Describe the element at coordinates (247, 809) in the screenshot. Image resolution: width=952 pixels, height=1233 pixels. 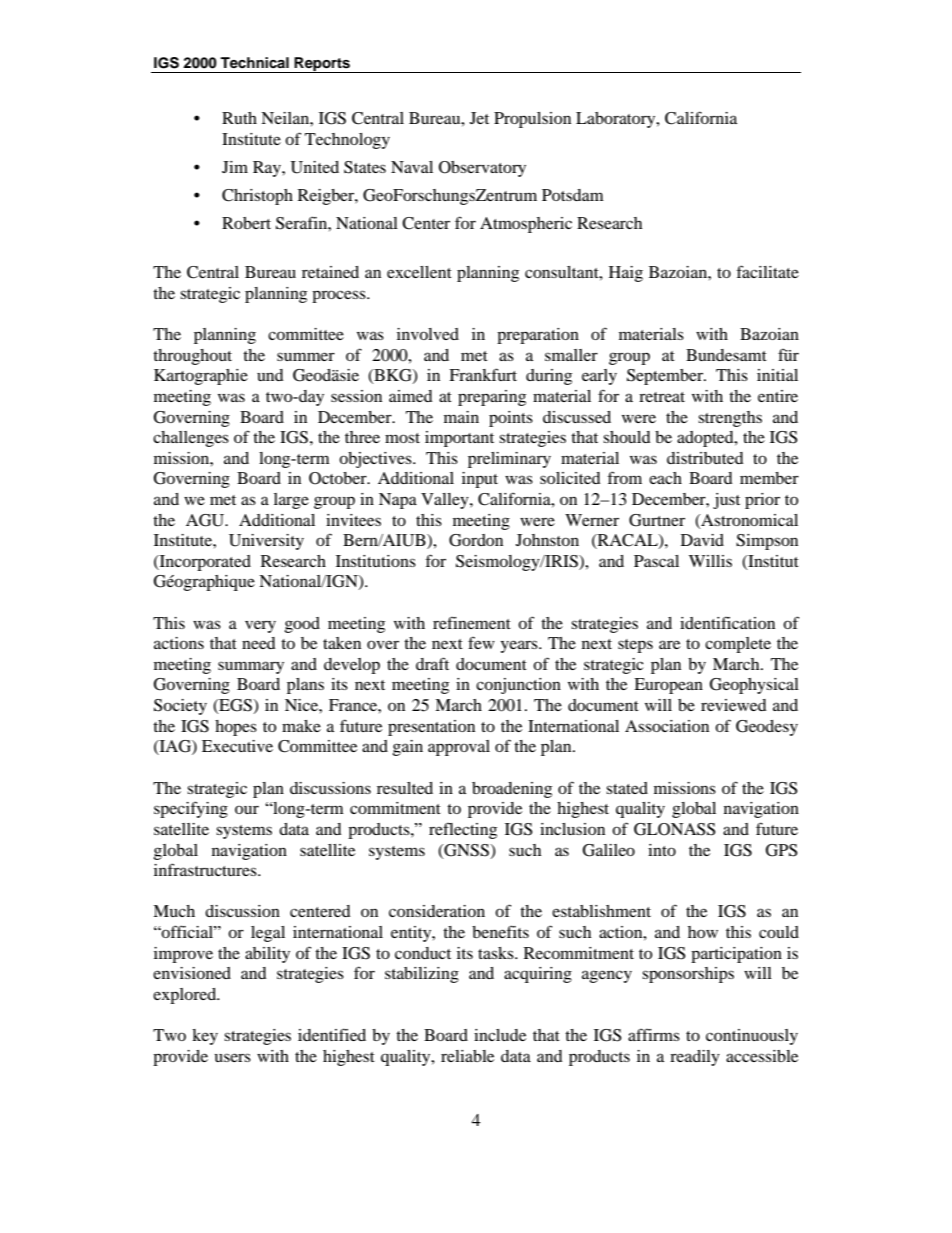
I see `our` at that location.
